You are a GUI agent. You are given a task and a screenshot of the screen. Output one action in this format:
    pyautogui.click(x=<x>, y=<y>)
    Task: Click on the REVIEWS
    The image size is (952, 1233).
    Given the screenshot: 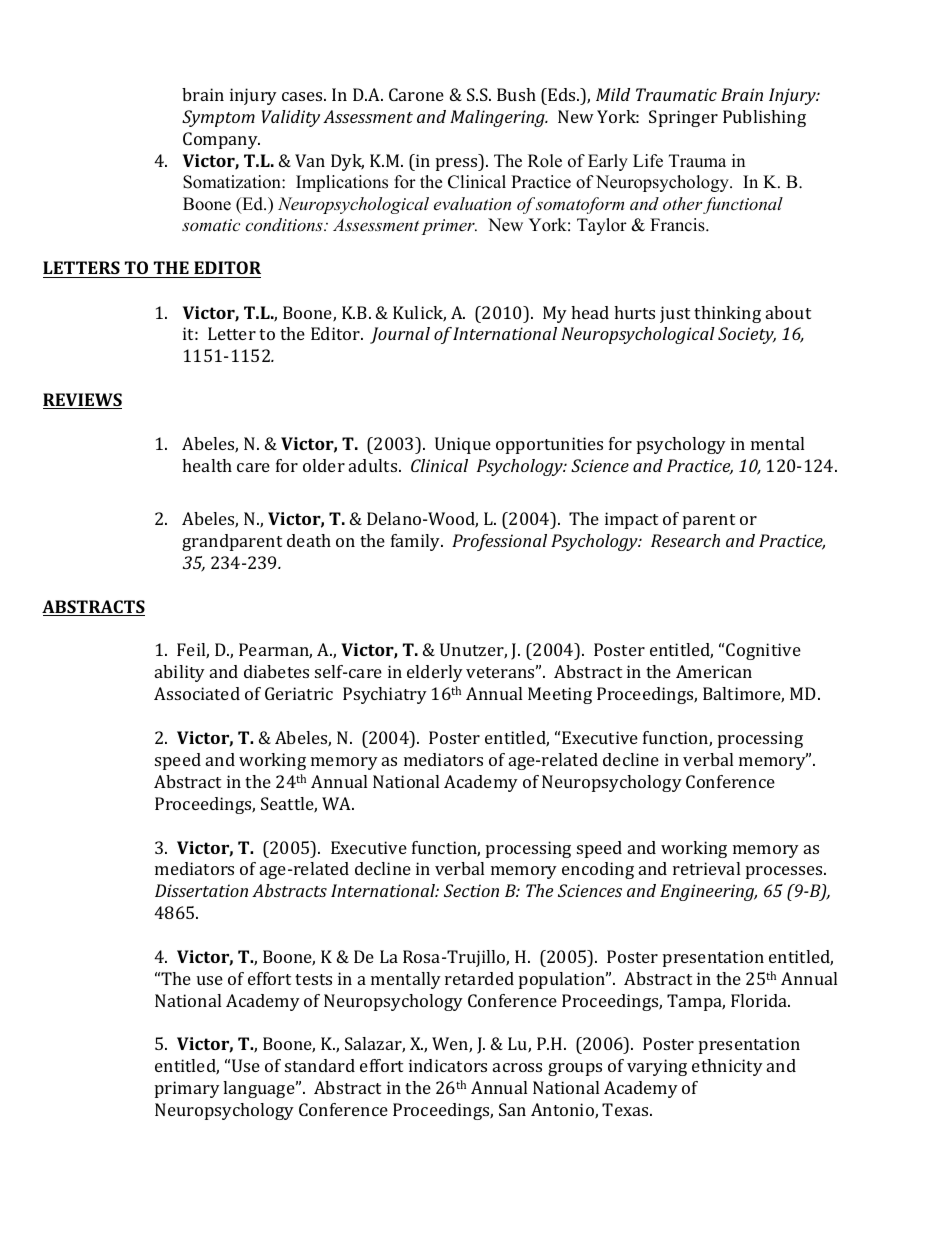 What is the action you would take?
    pyautogui.click(x=82, y=401)
